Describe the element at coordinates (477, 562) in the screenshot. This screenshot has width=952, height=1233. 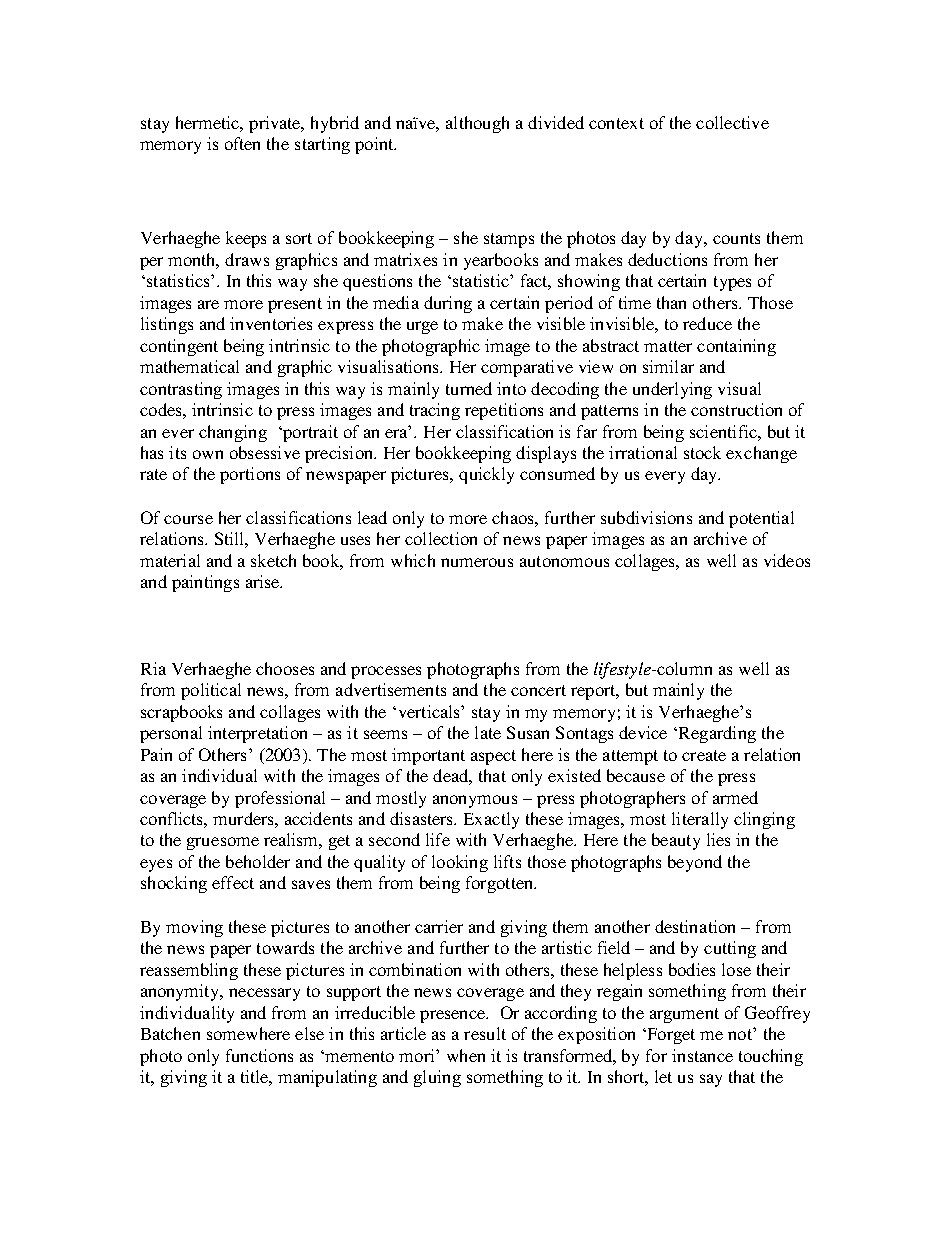
I see `numerous` at that location.
